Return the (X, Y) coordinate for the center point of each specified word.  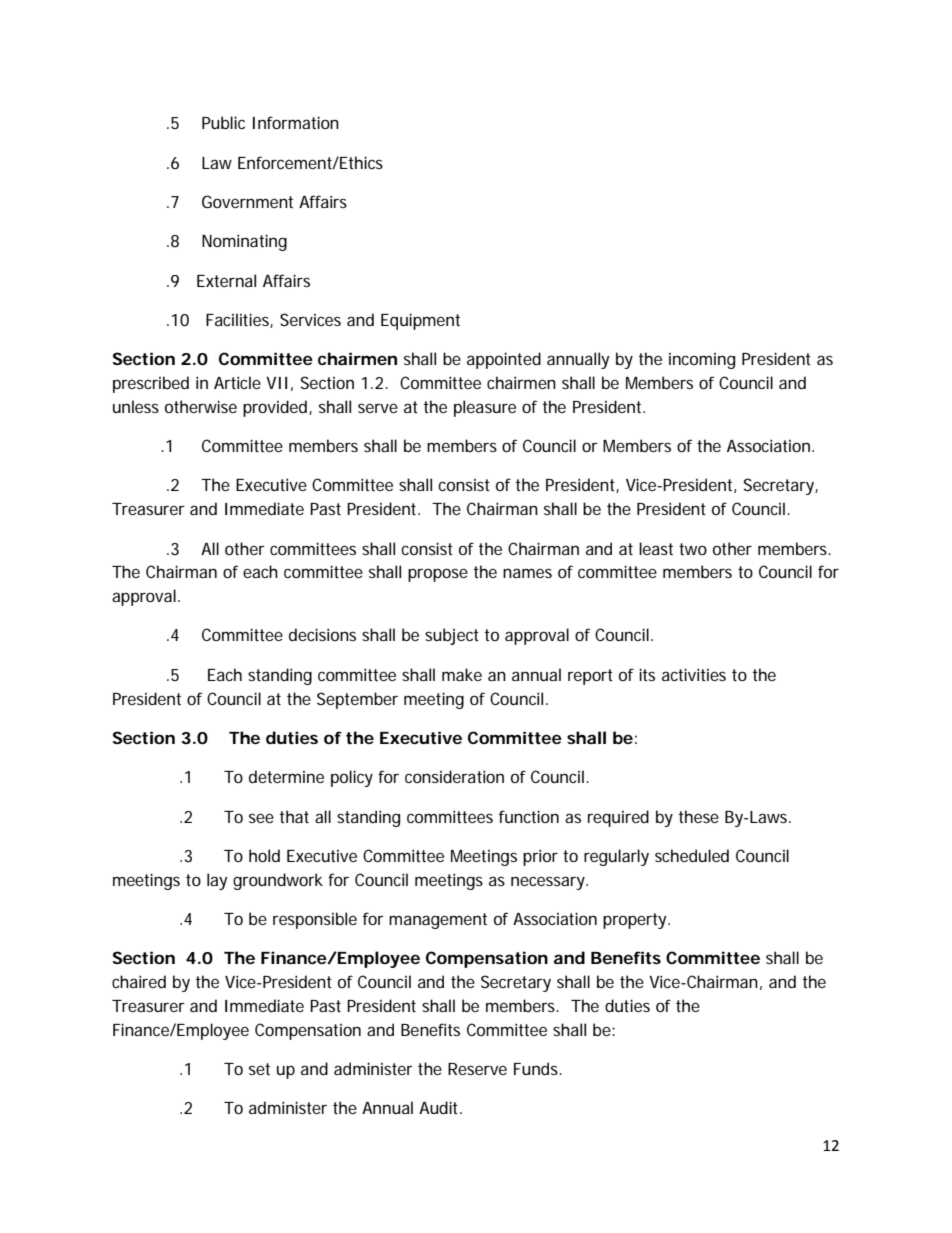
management (438, 921)
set (259, 1069)
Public (223, 122)
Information (296, 122)
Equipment (420, 321)
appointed (504, 360)
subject (452, 636)
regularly (616, 857)
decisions (322, 634)
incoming (702, 361)
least (656, 548)
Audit (440, 1107)
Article (237, 382)
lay (217, 881)
